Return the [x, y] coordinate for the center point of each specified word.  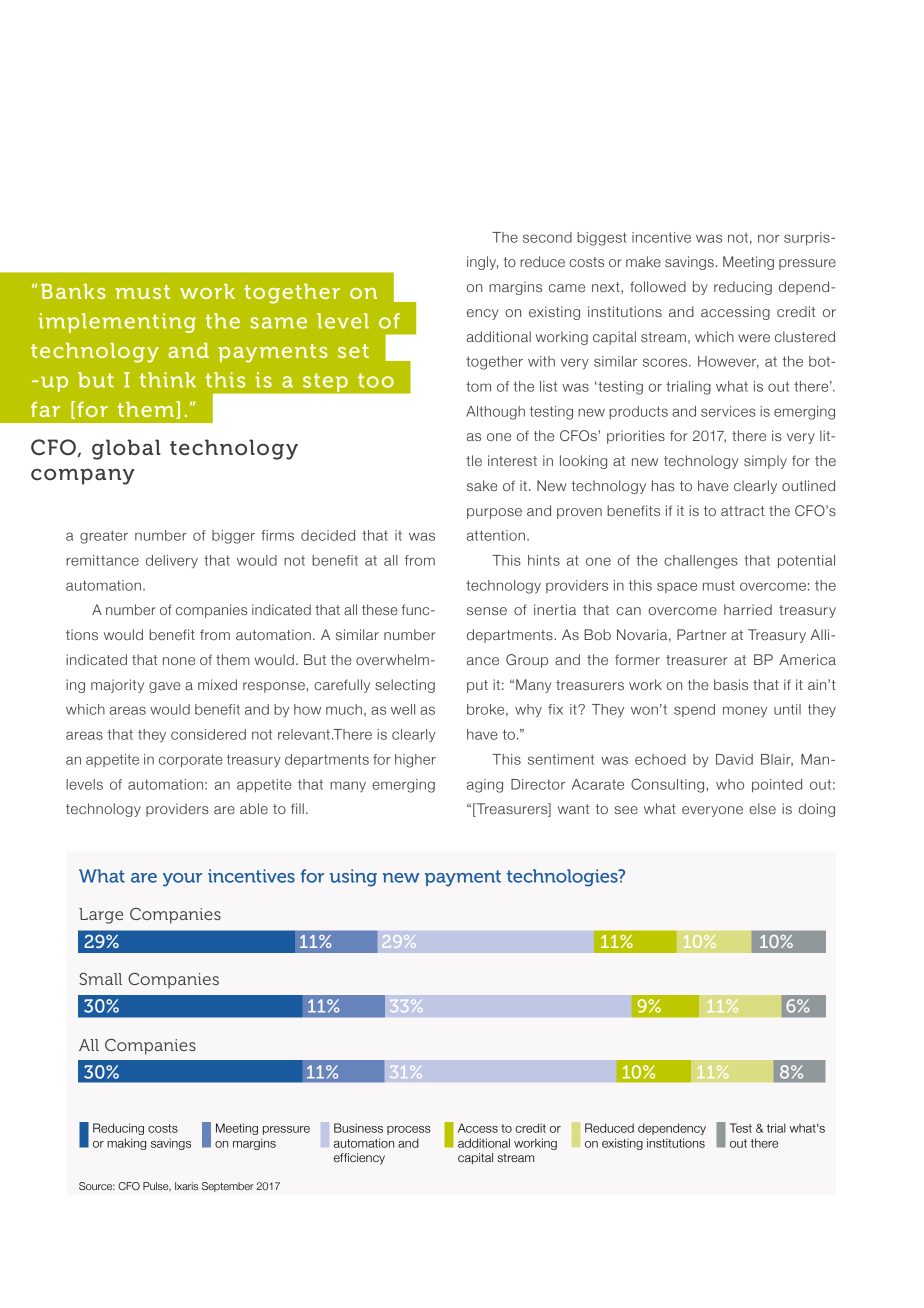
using [353, 878]
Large [101, 916]
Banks [73, 291]
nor [769, 238]
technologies [563, 878]
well [403, 709]
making [126, 1144]
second [547, 237]
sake [482, 485]
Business [358, 1128]
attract [743, 511]
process [409, 1130]
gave [165, 687]
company [82, 476]
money [745, 711]
